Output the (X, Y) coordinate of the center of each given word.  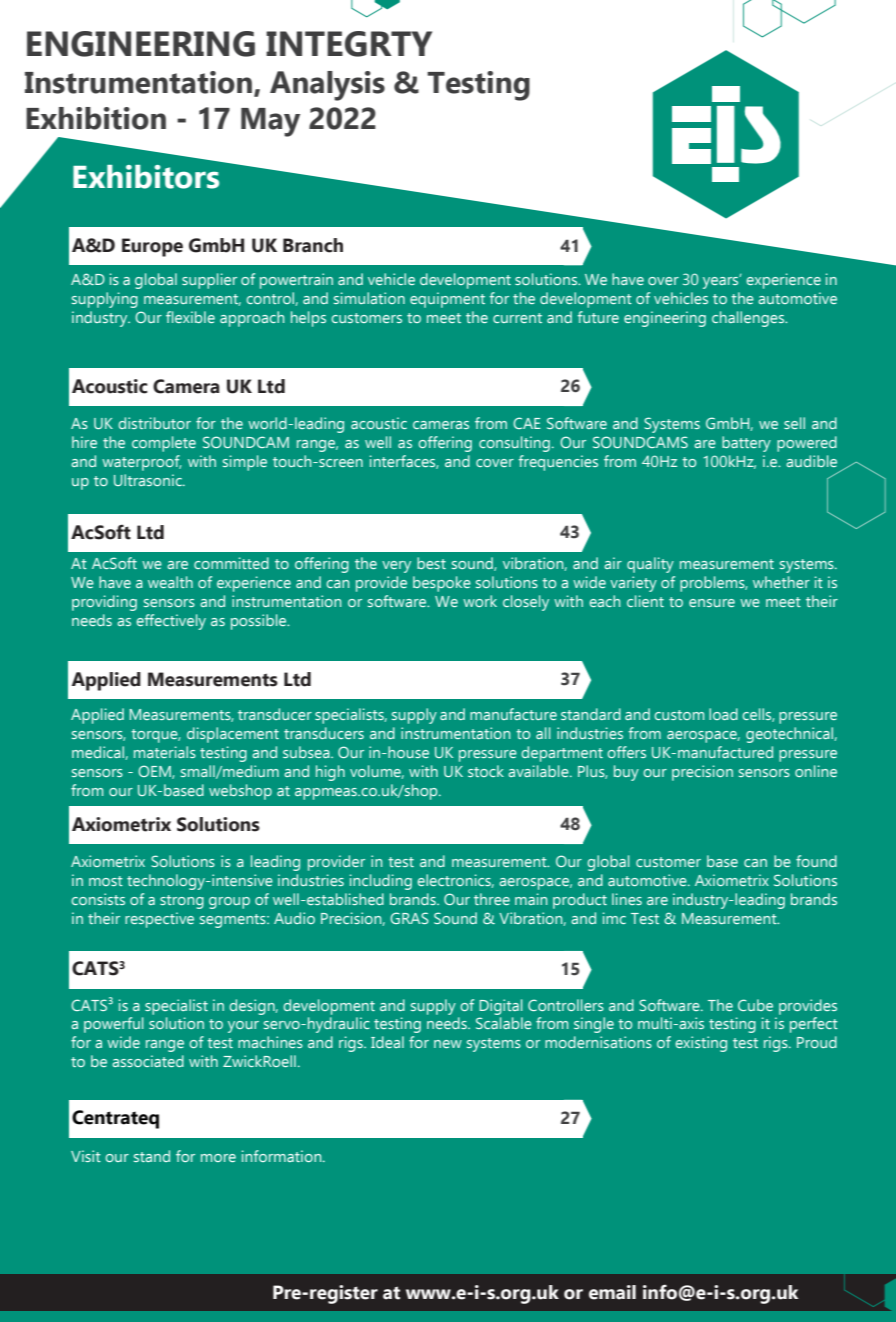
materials (165, 752)
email (612, 1292)
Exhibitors (146, 177)
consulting (514, 444)
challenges (749, 319)
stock (486, 771)
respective (159, 920)
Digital (501, 1007)
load (723, 714)
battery (746, 444)
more (218, 1158)
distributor (154, 423)
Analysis (327, 86)
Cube (755, 1005)
